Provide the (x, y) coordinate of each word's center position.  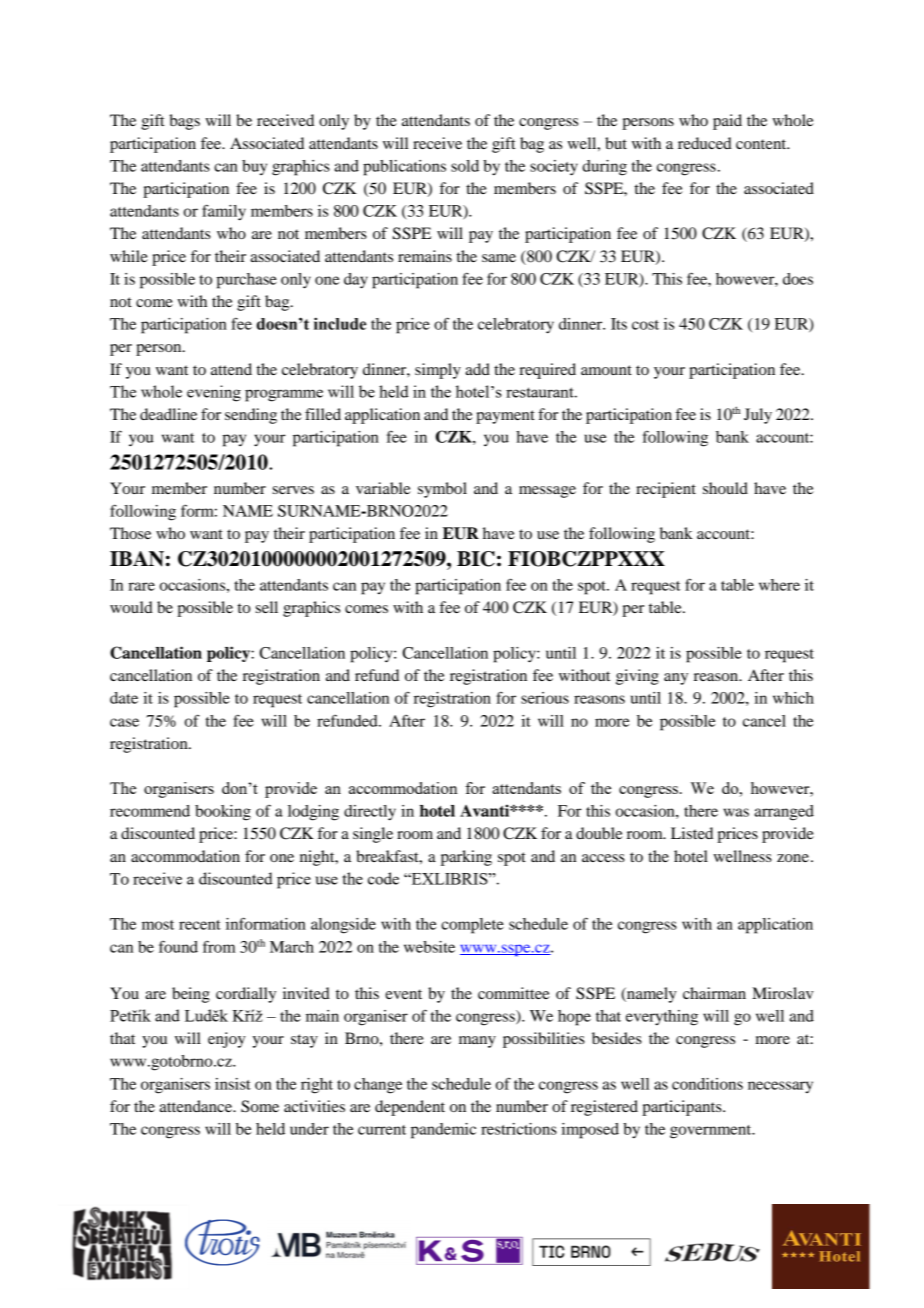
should (725, 488)
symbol (442, 490)
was (736, 812)
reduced (705, 143)
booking (223, 813)
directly (370, 813)
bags (184, 122)
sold (465, 166)
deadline (168, 414)
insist (233, 1084)
